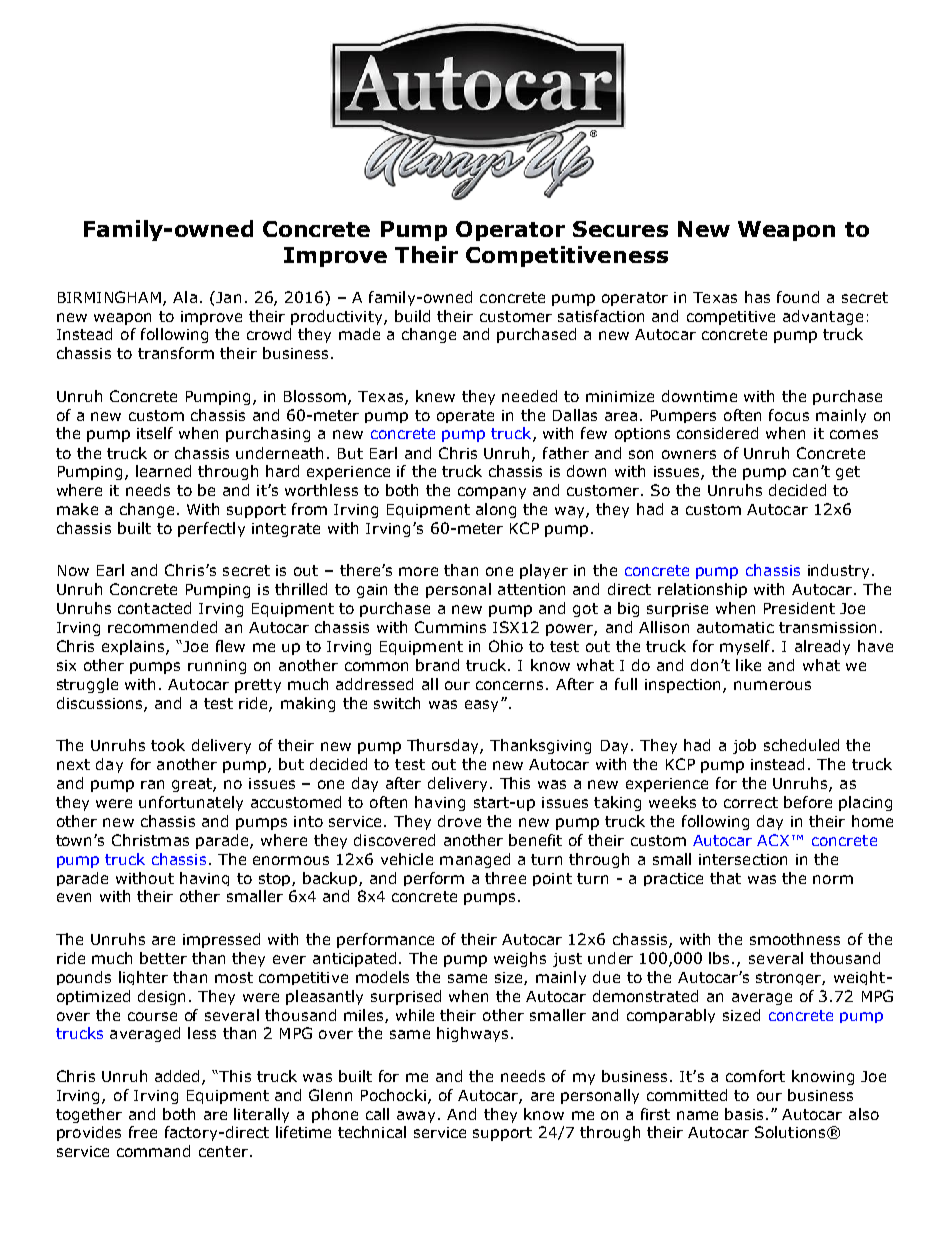 The image size is (952, 1233). What do you see at coordinates (211, 529) in the screenshot?
I see `perfectly` at bounding box center [211, 529].
